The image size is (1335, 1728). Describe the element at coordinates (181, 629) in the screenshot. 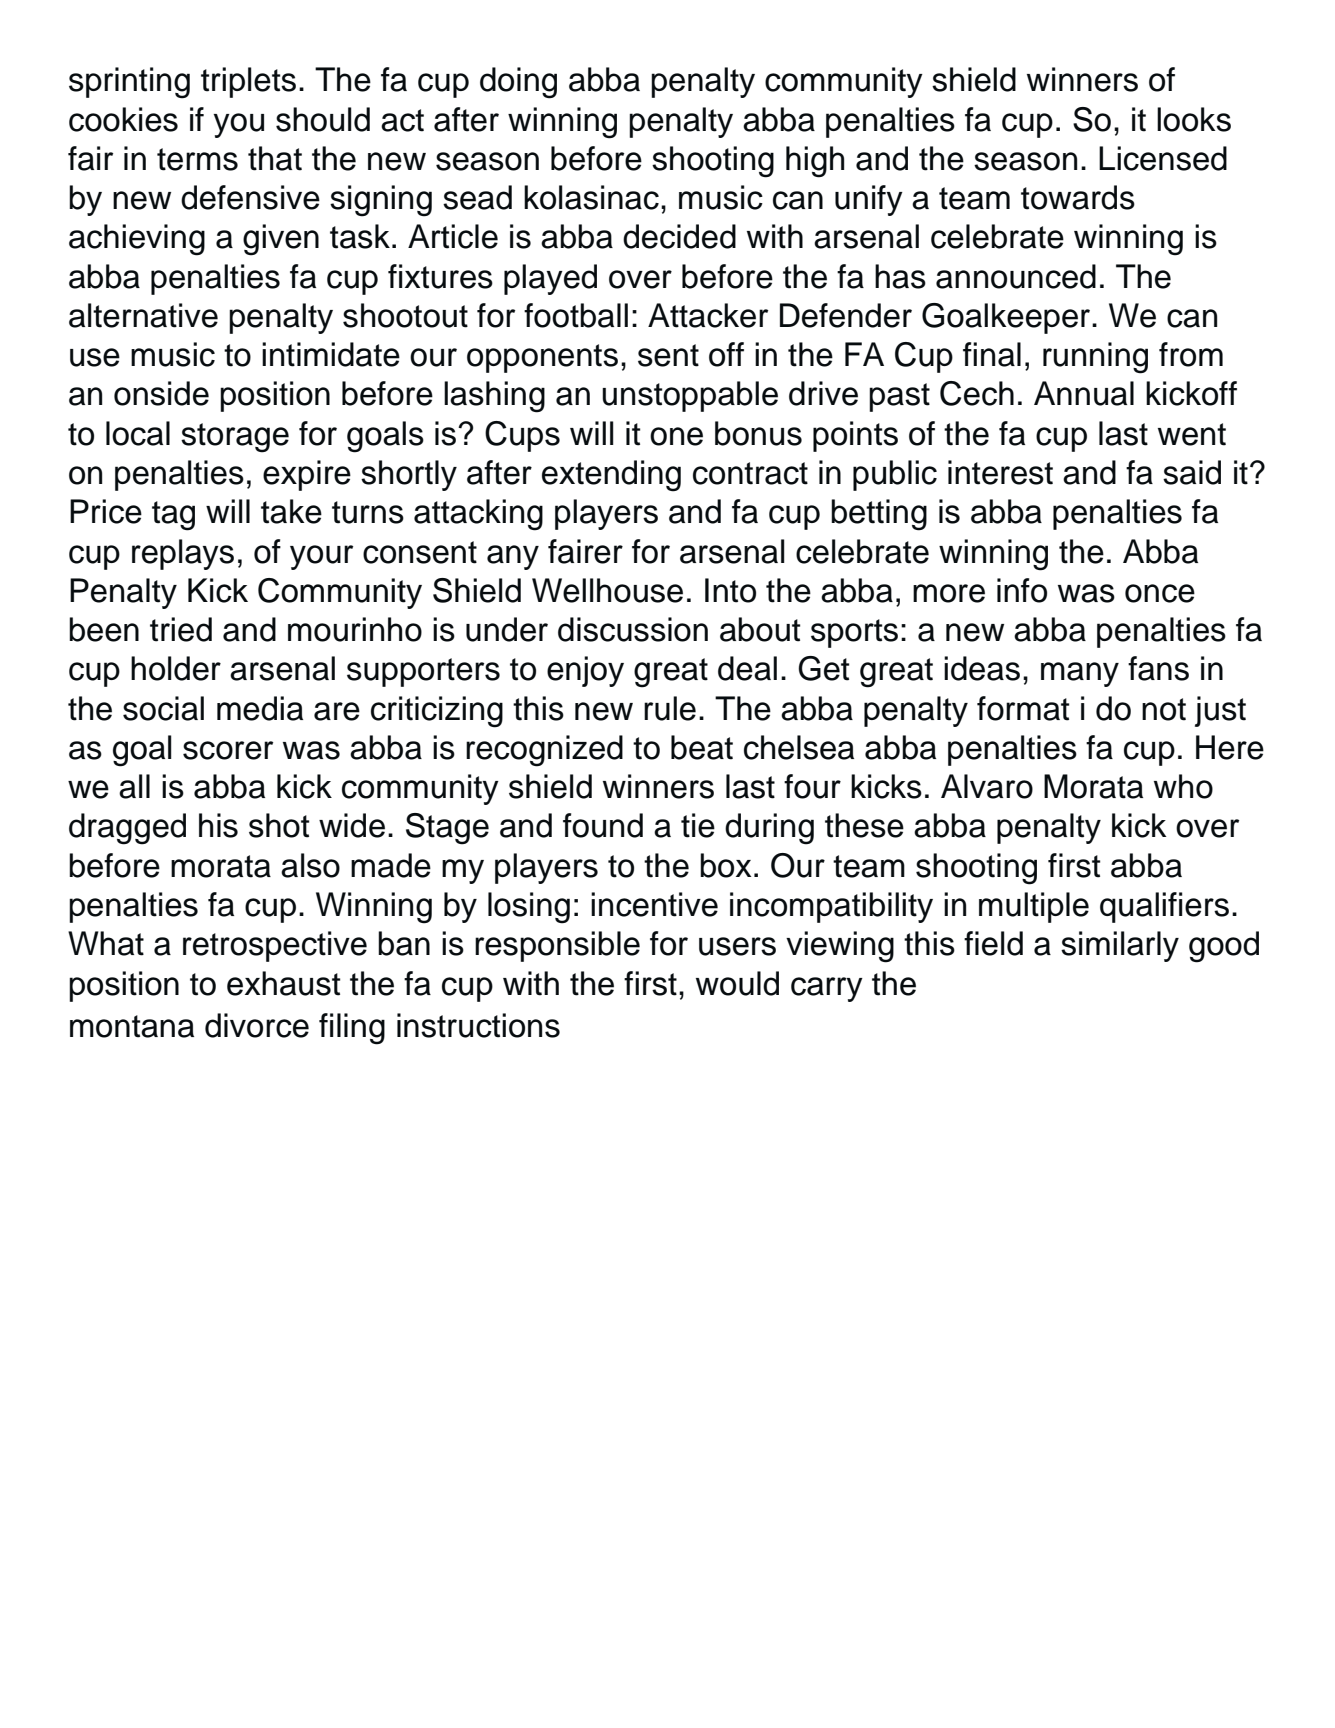

I see `tried` at that location.
